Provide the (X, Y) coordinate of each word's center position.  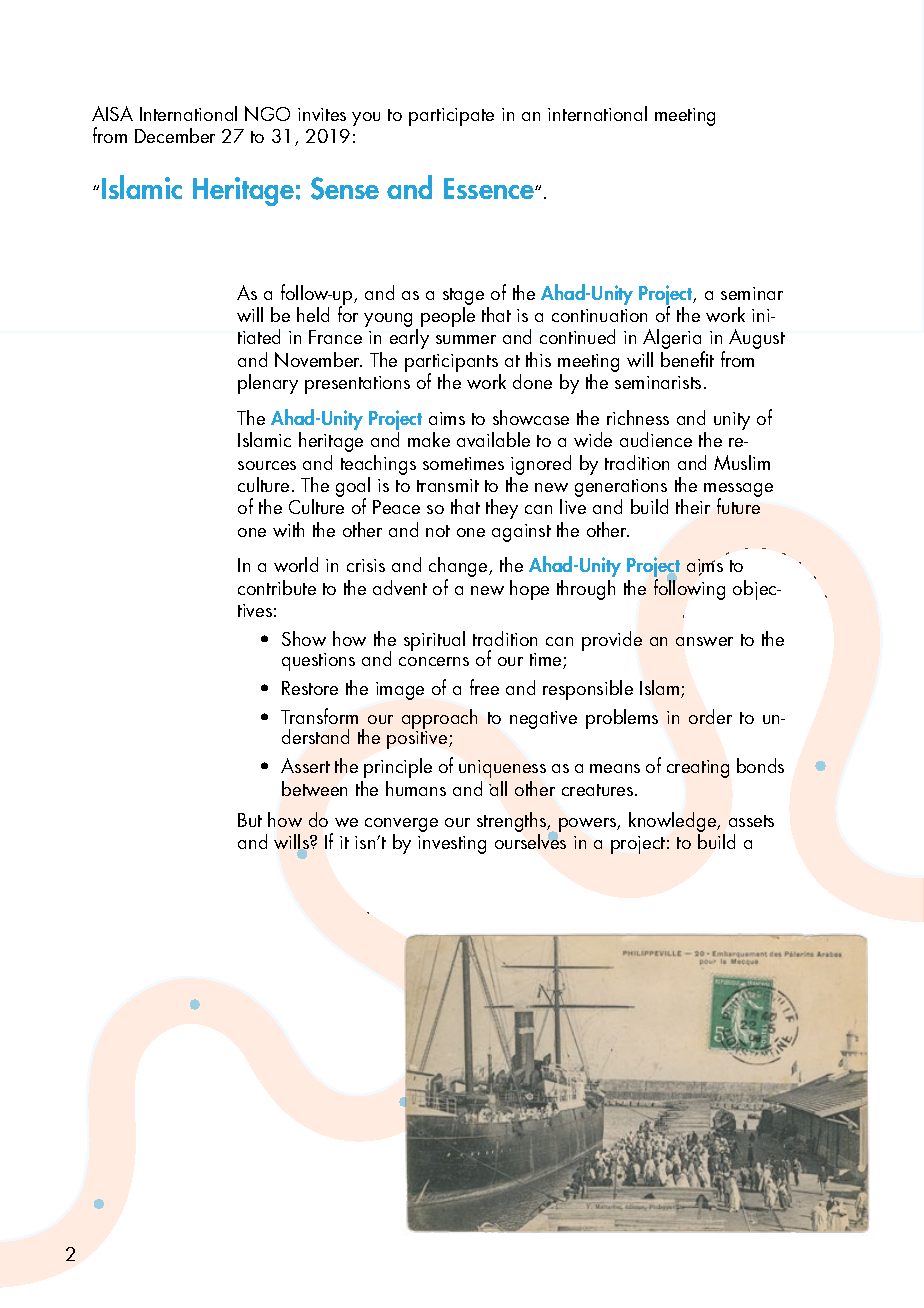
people (448, 317)
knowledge (674, 823)
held (313, 314)
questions (318, 662)
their (693, 506)
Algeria (674, 340)
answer (704, 641)
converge (401, 826)
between (314, 788)
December (175, 135)
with (288, 529)
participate (451, 117)
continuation (599, 315)
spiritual (434, 641)
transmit (448, 485)
